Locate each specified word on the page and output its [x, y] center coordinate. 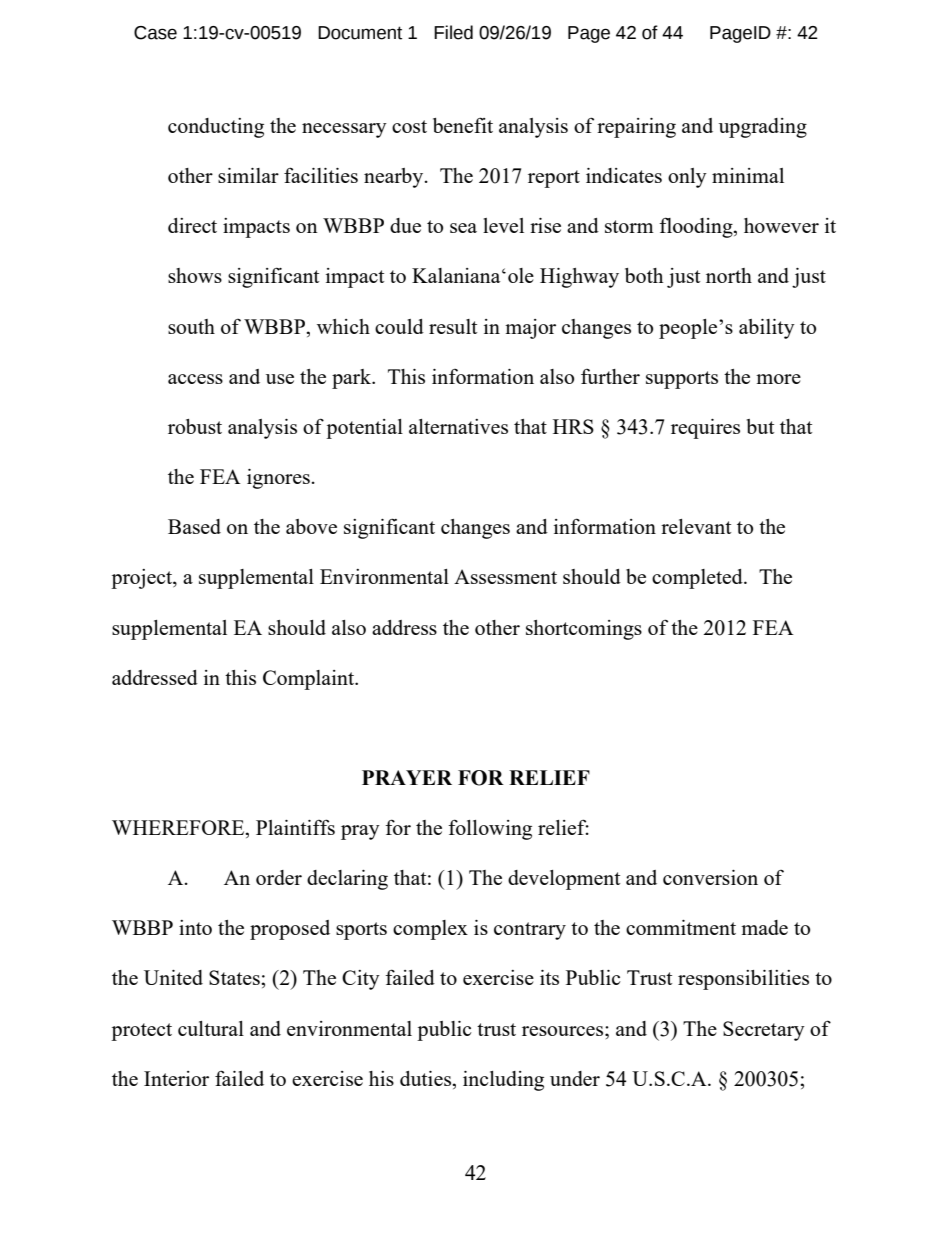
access [195, 379]
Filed [453, 32]
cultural [211, 1028]
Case [155, 33]
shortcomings [584, 630]
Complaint [310, 680]
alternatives [458, 426]
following [490, 829]
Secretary [764, 1031]
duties [426, 1078]
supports [682, 380]
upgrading [763, 128]
